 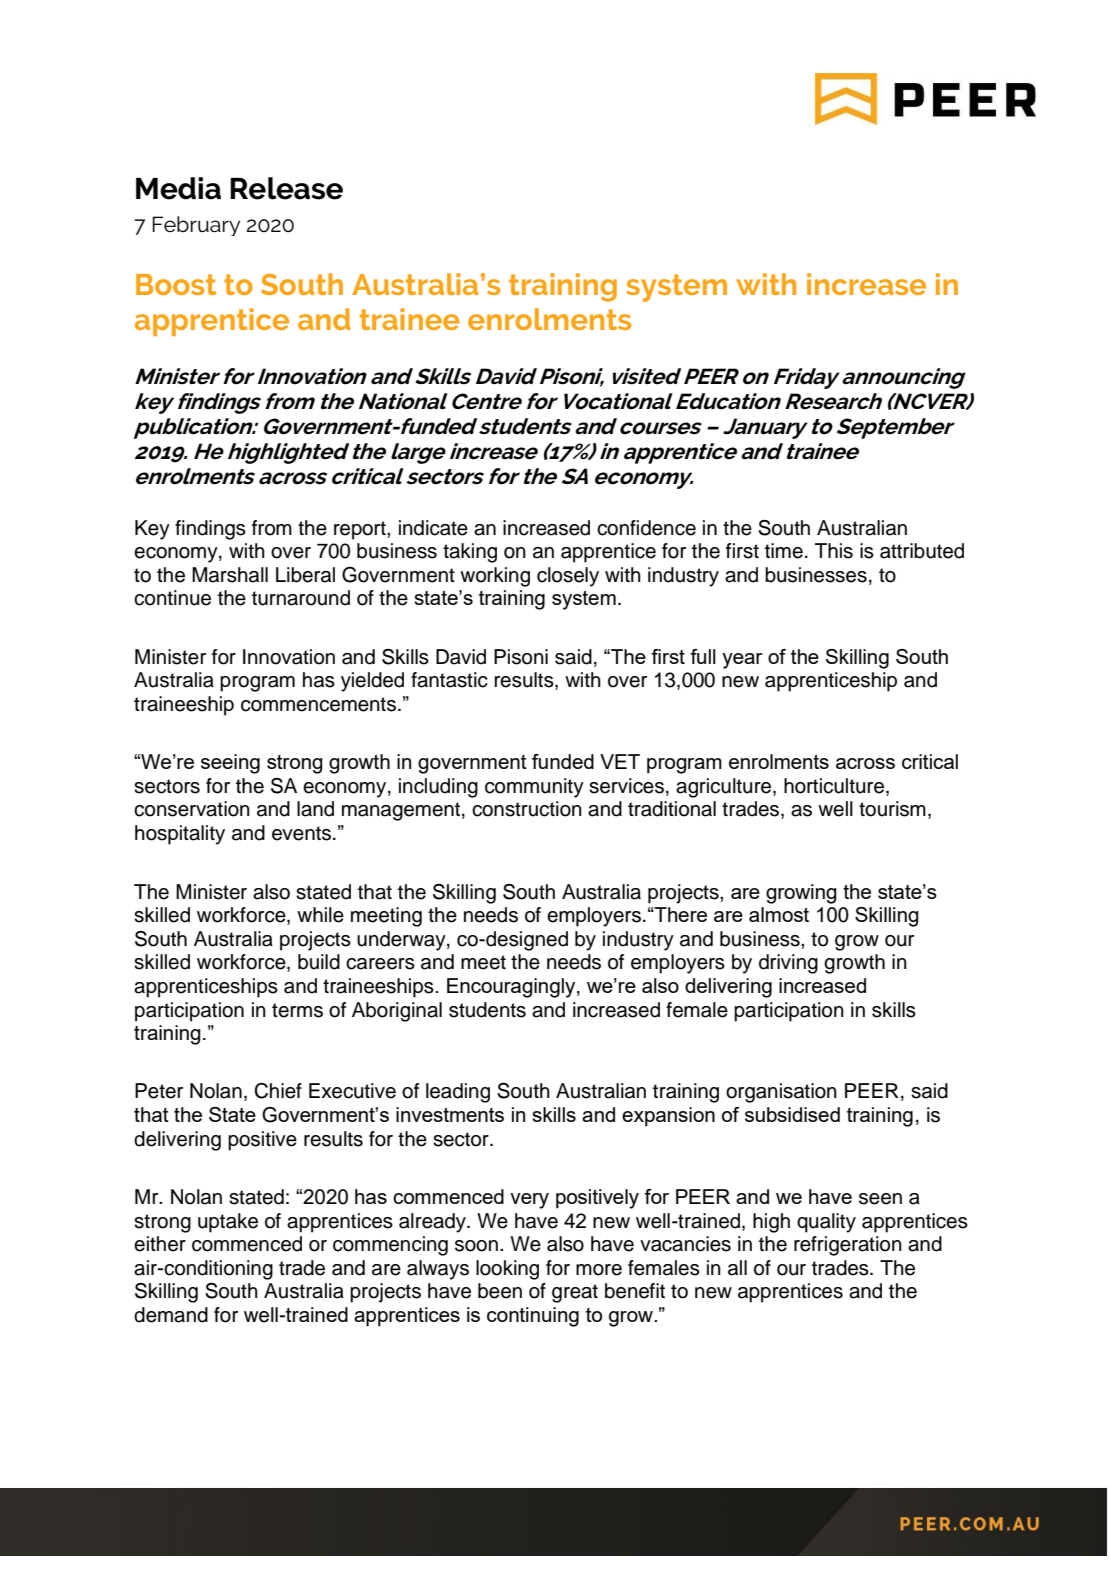 What do you see at coordinates (230, 575) in the screenshot?
I see `Marshall` at bounding box center [230, 575].
